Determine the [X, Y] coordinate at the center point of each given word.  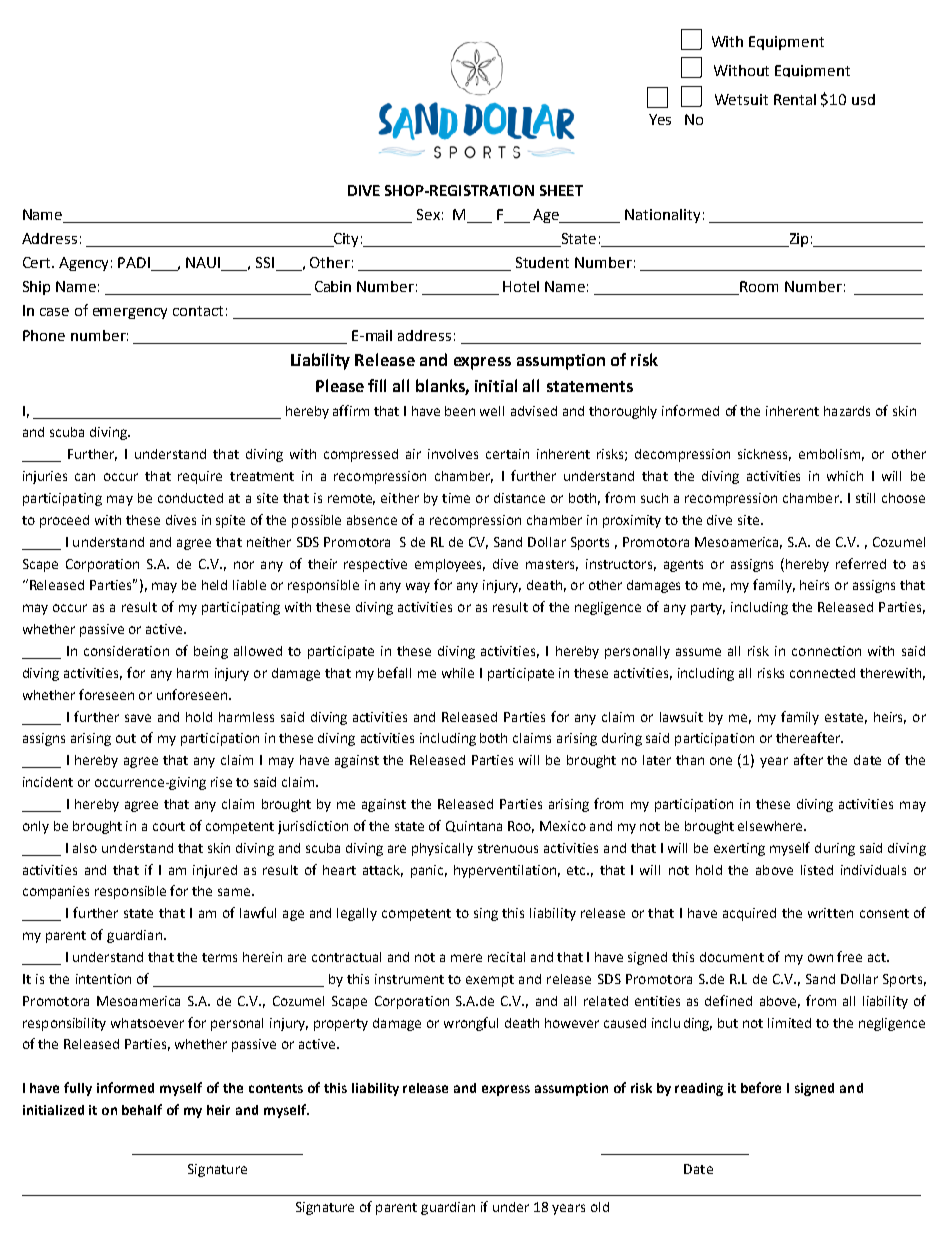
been [460, 411]
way [418, 587]
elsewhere [771, 826]
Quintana [474, 826]
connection [826, 651]
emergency [130, 313]
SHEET [561, 190]
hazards [847, 411]
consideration [126, 651]
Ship [36, 288]
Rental [795, 99]
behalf [142, 1109]
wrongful [471, 1024]
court [169, 826]
